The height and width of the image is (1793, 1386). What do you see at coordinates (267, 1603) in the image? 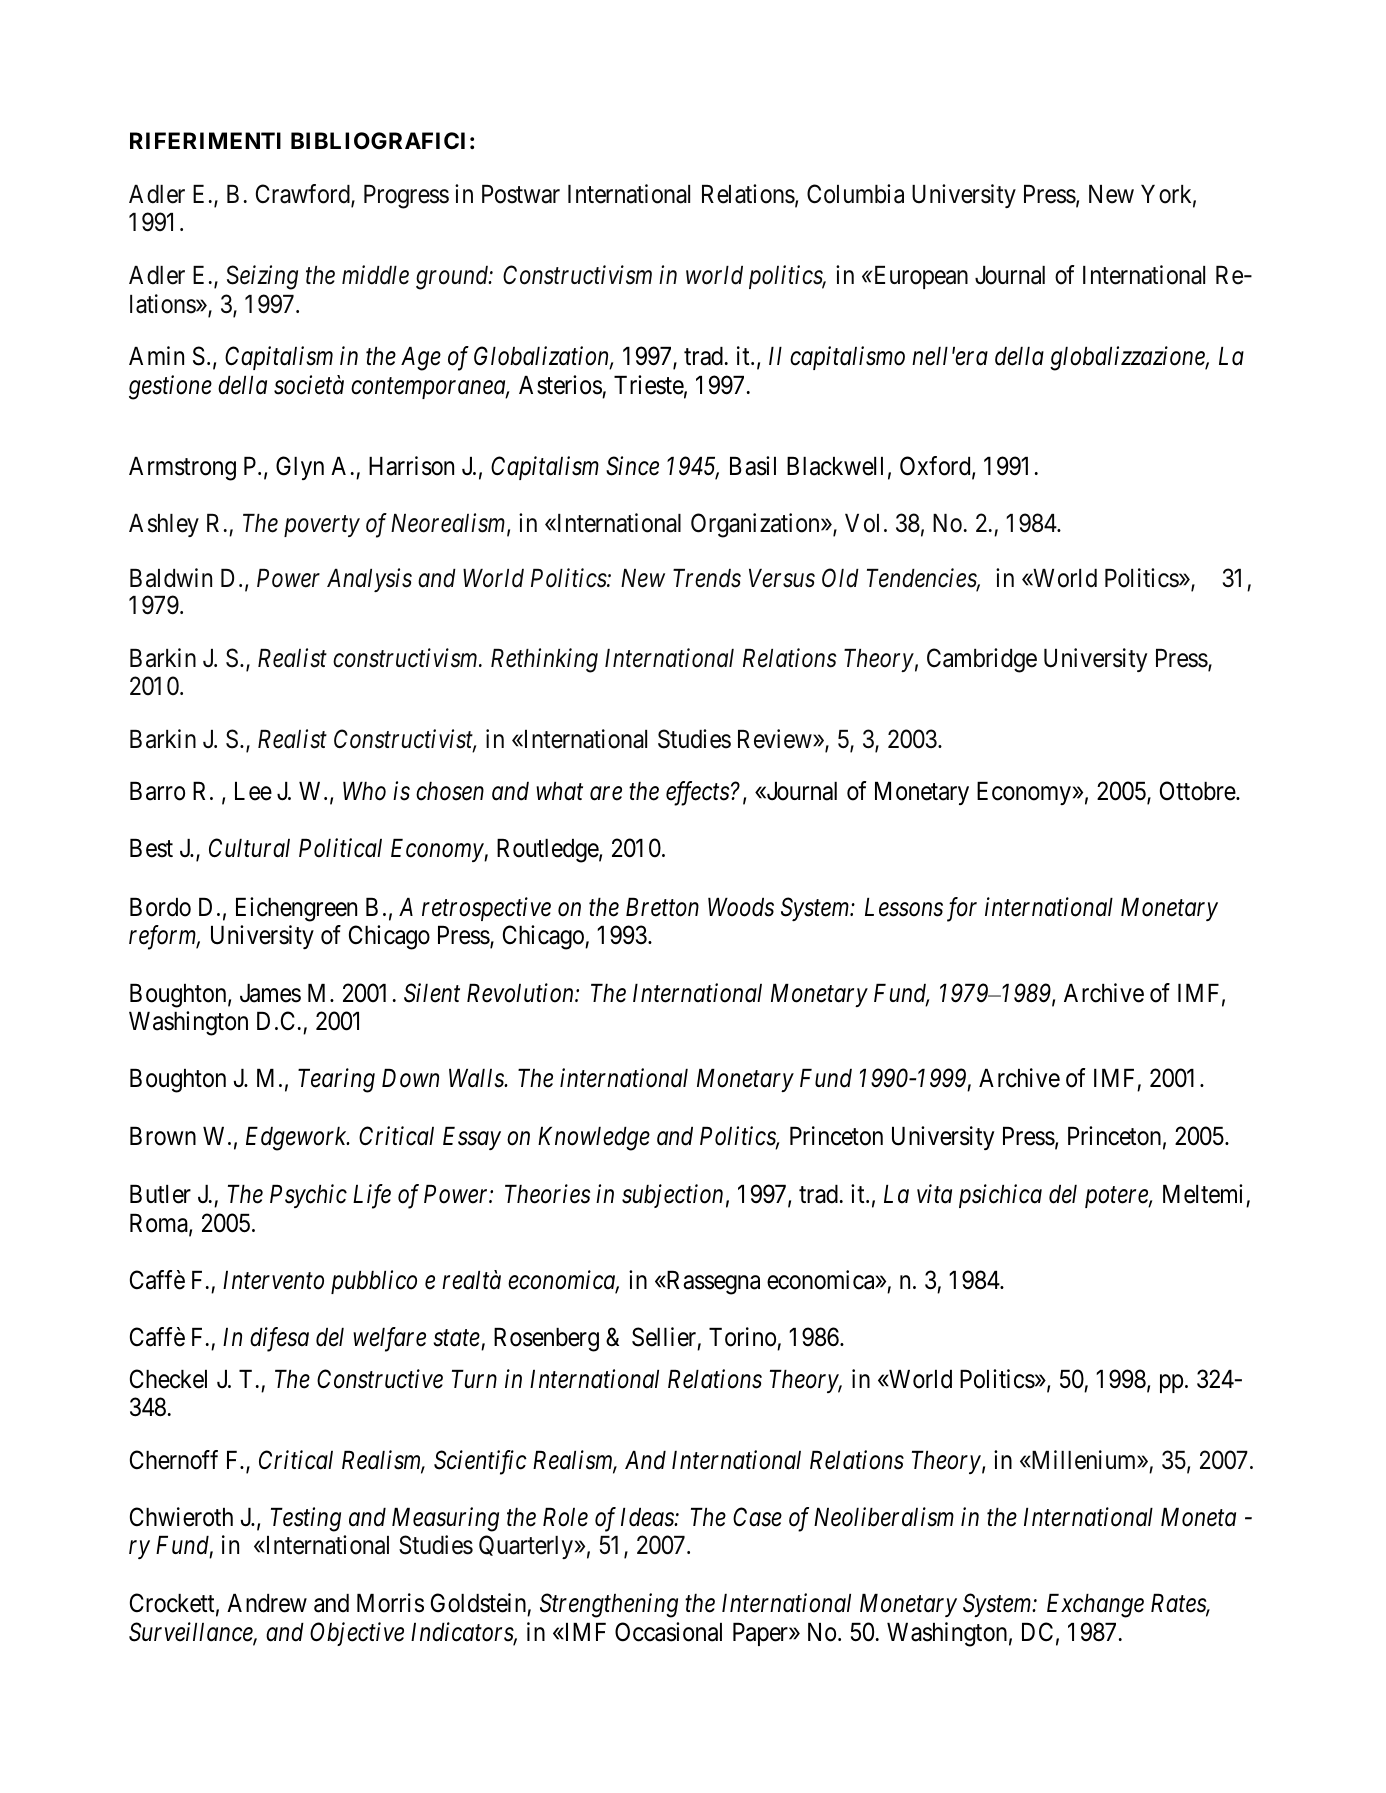
I see `Andrew` at bounding box center [267, 1603].
